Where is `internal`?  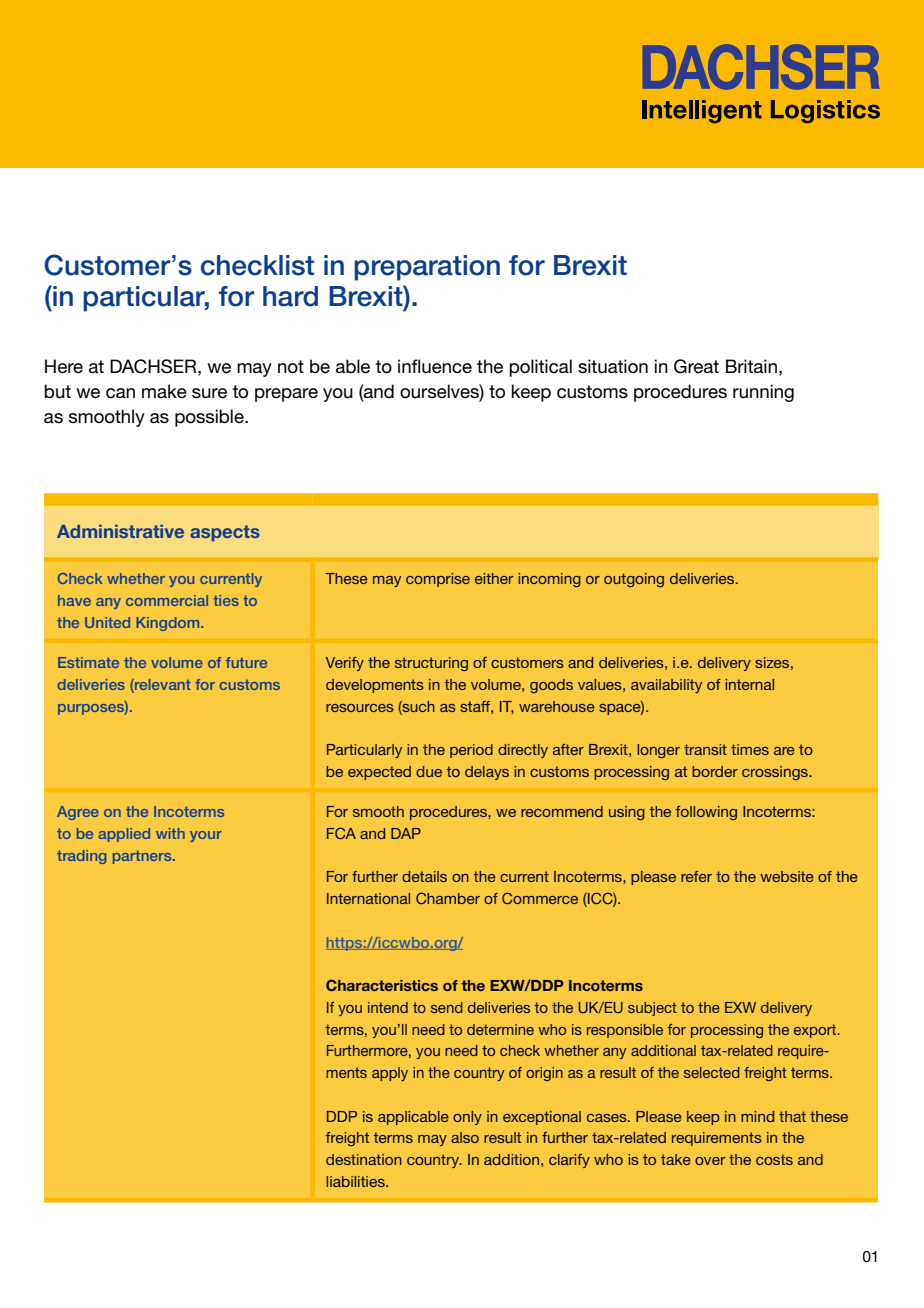
internal is located at coordinates (749, 684).
